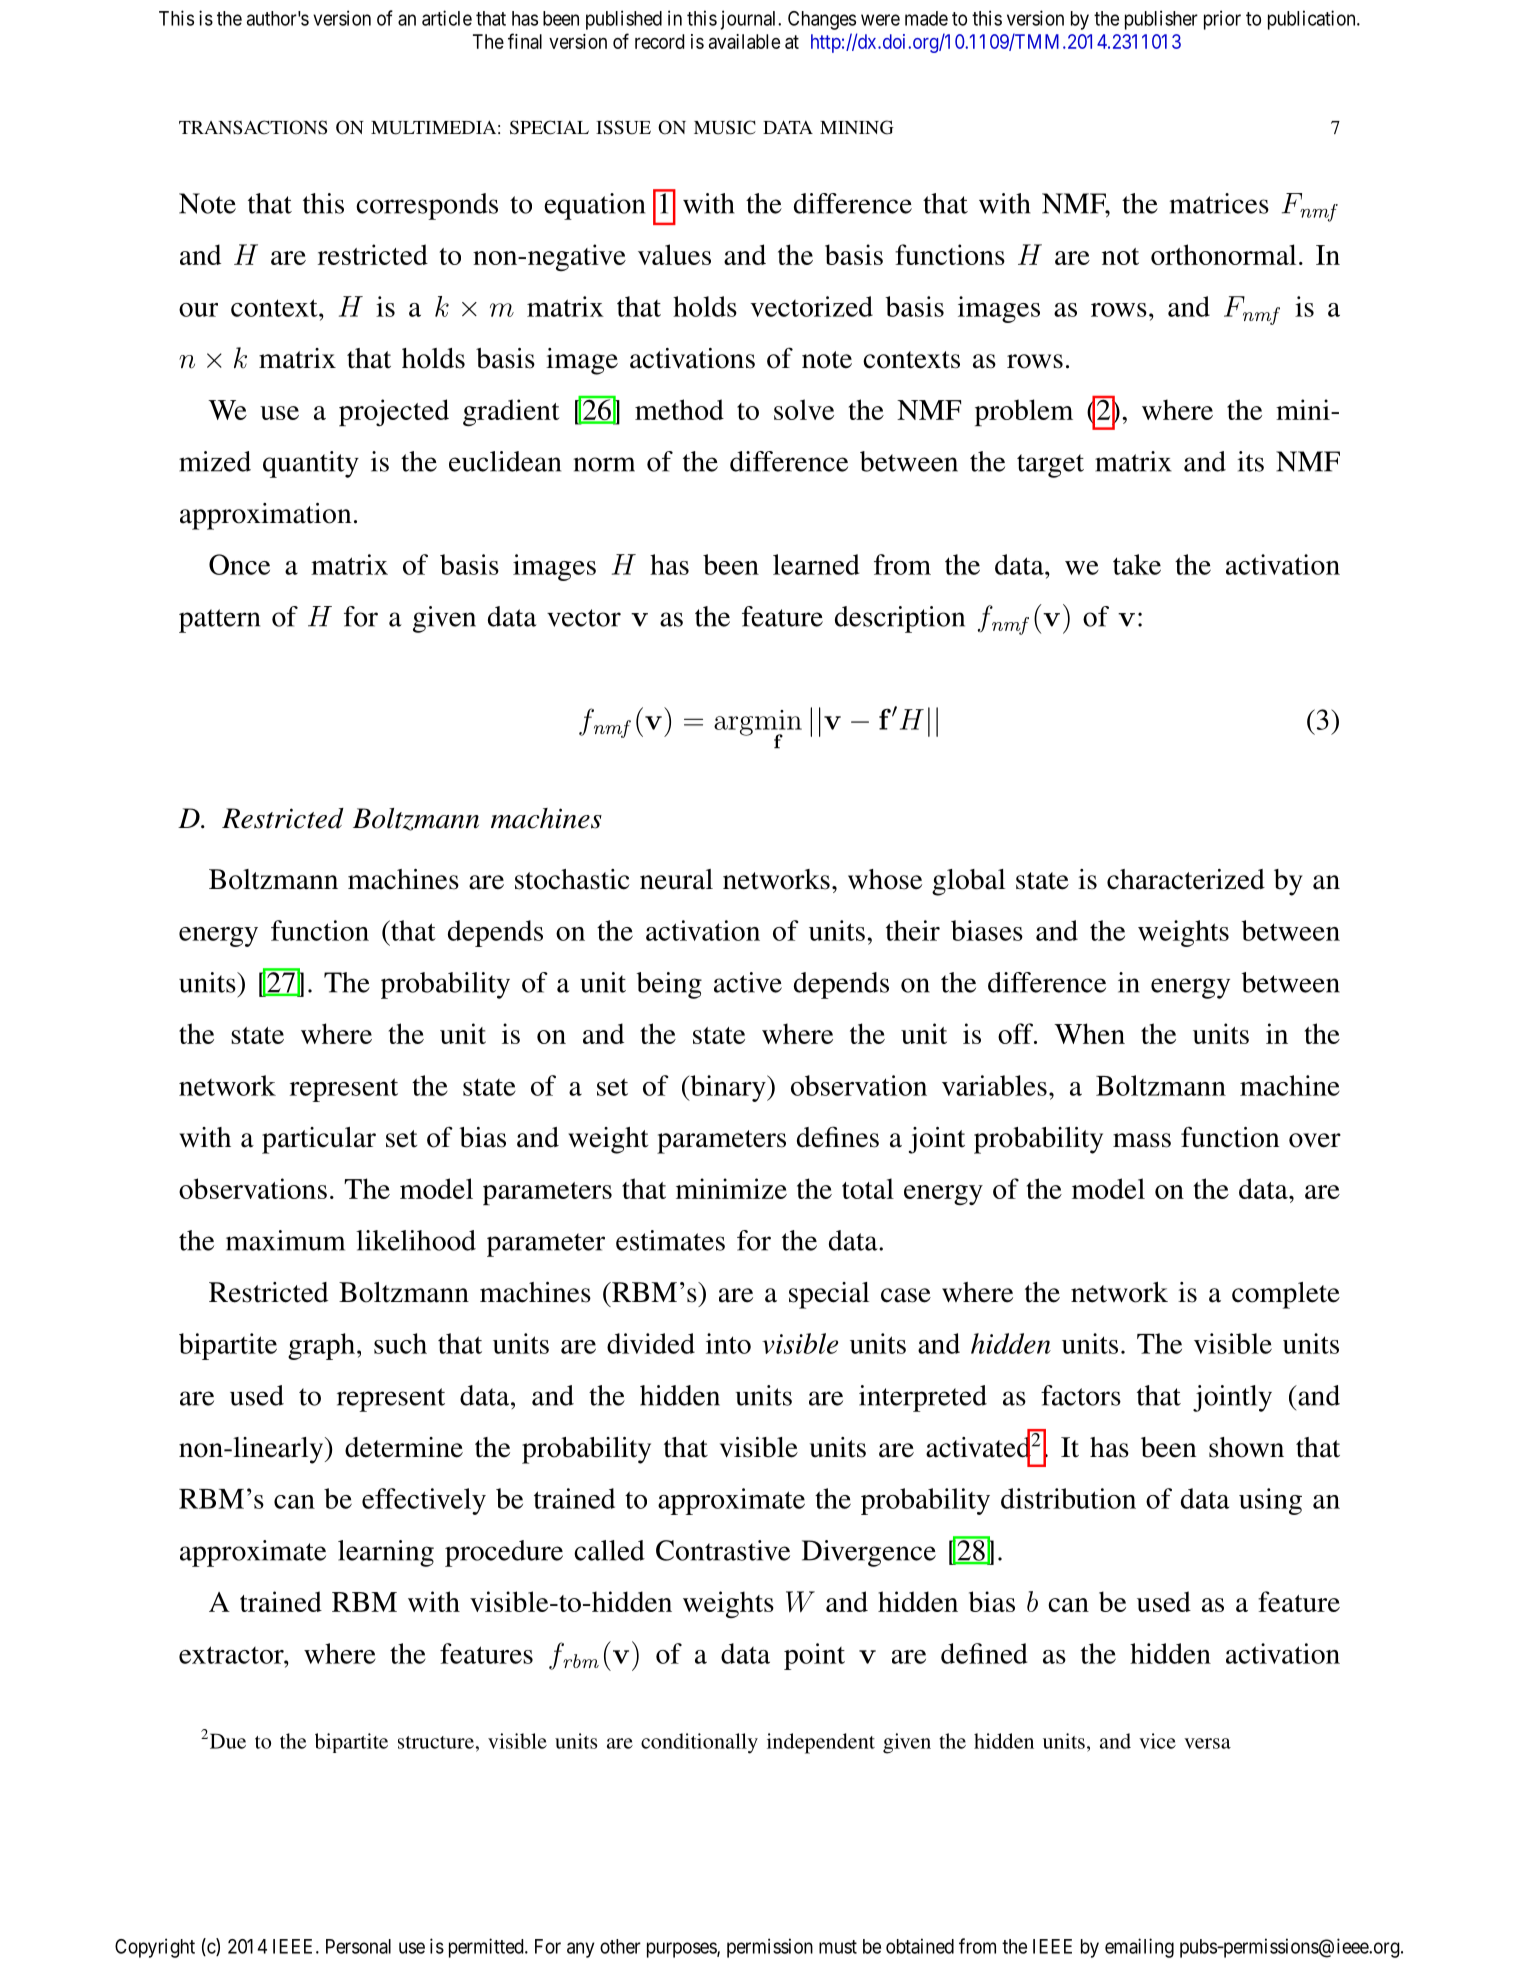 The image size is (1519, 1966). I want to click on When, so click(1089, 1033).
